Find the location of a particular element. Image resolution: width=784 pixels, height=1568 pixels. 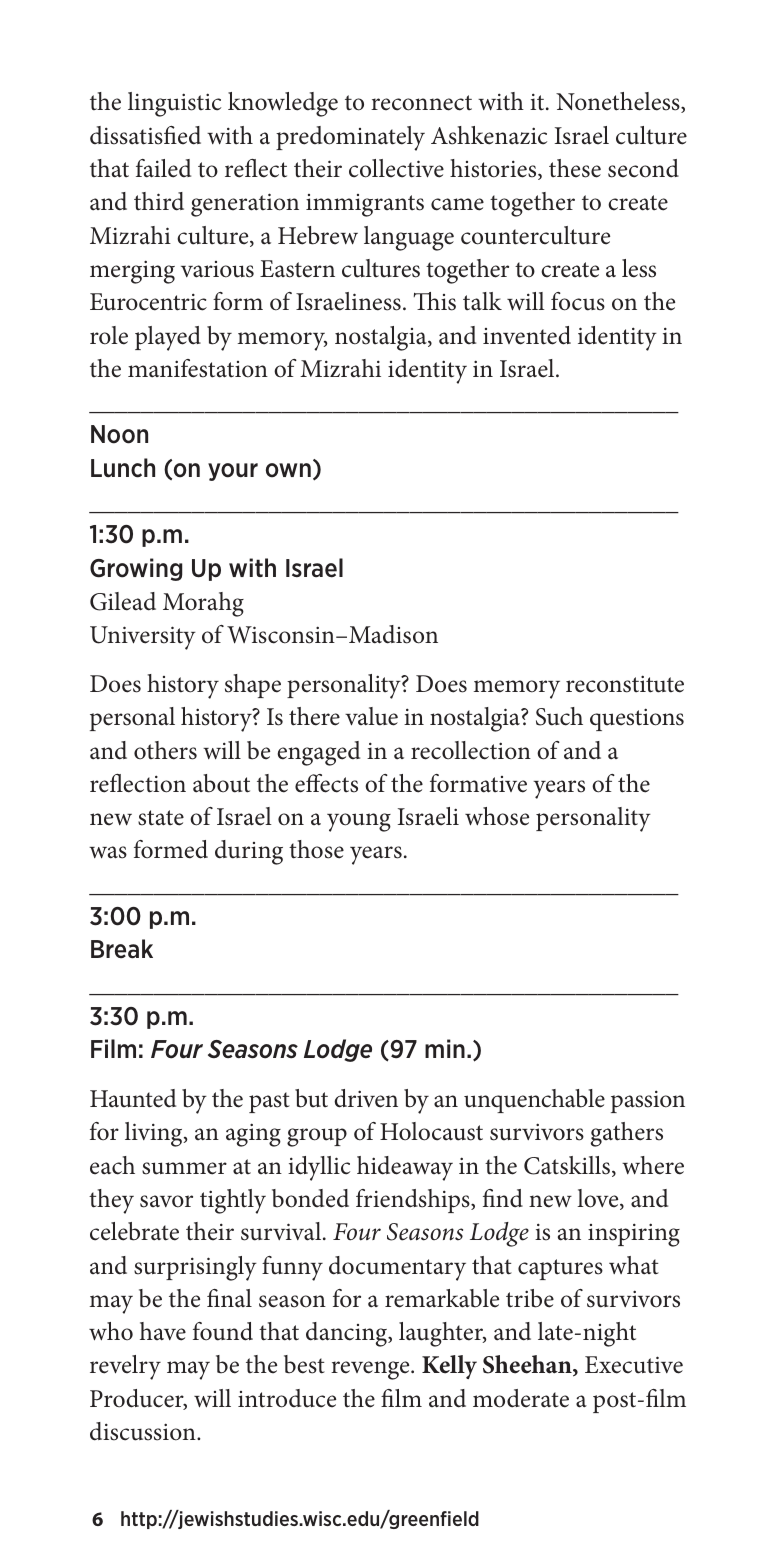

Such is located at coordinates (559, 716).
